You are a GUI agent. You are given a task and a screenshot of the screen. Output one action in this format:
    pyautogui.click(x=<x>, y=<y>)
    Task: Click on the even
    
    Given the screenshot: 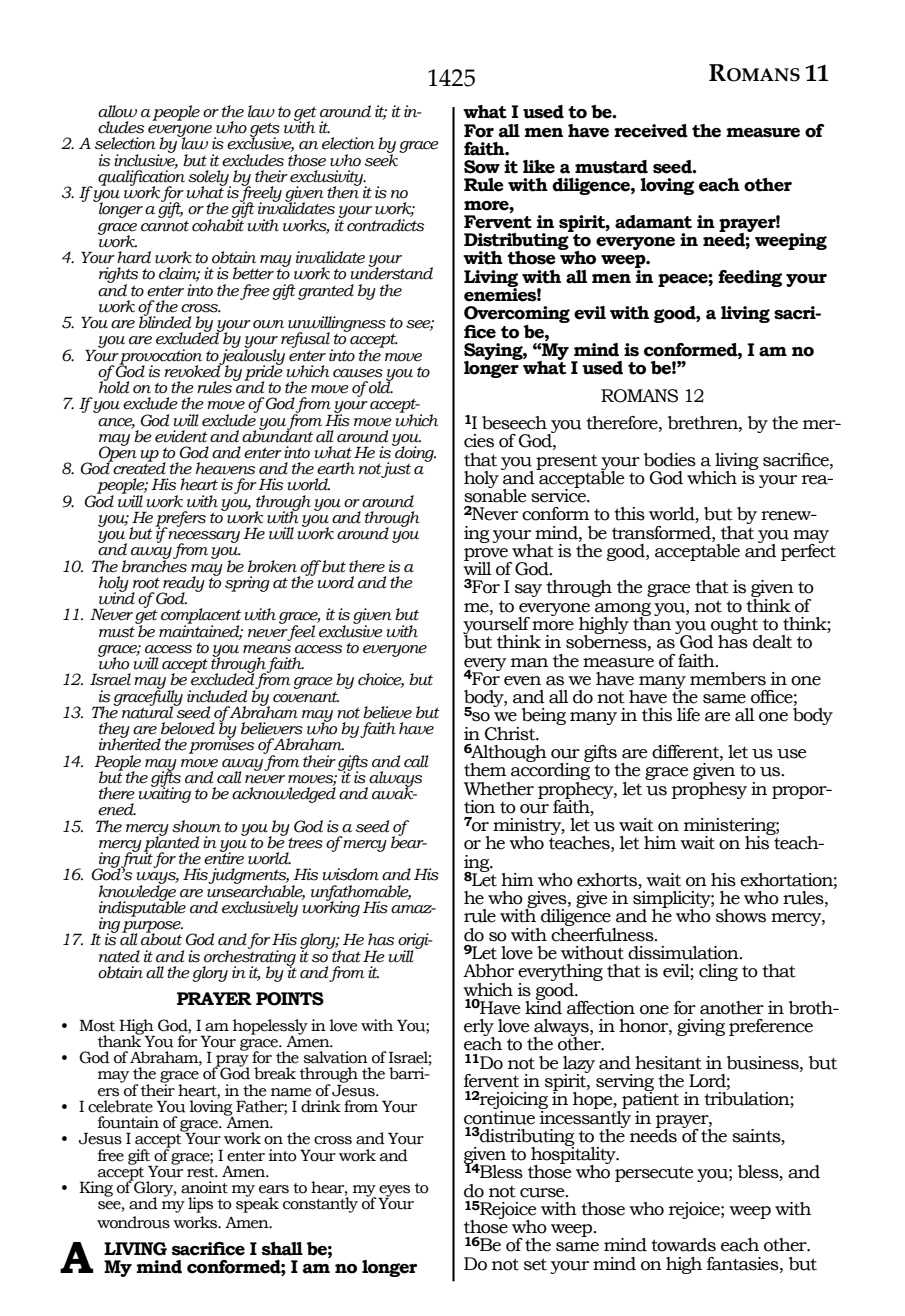 What is the action you would take?
    pyautogui.click(x=522, y=681)
